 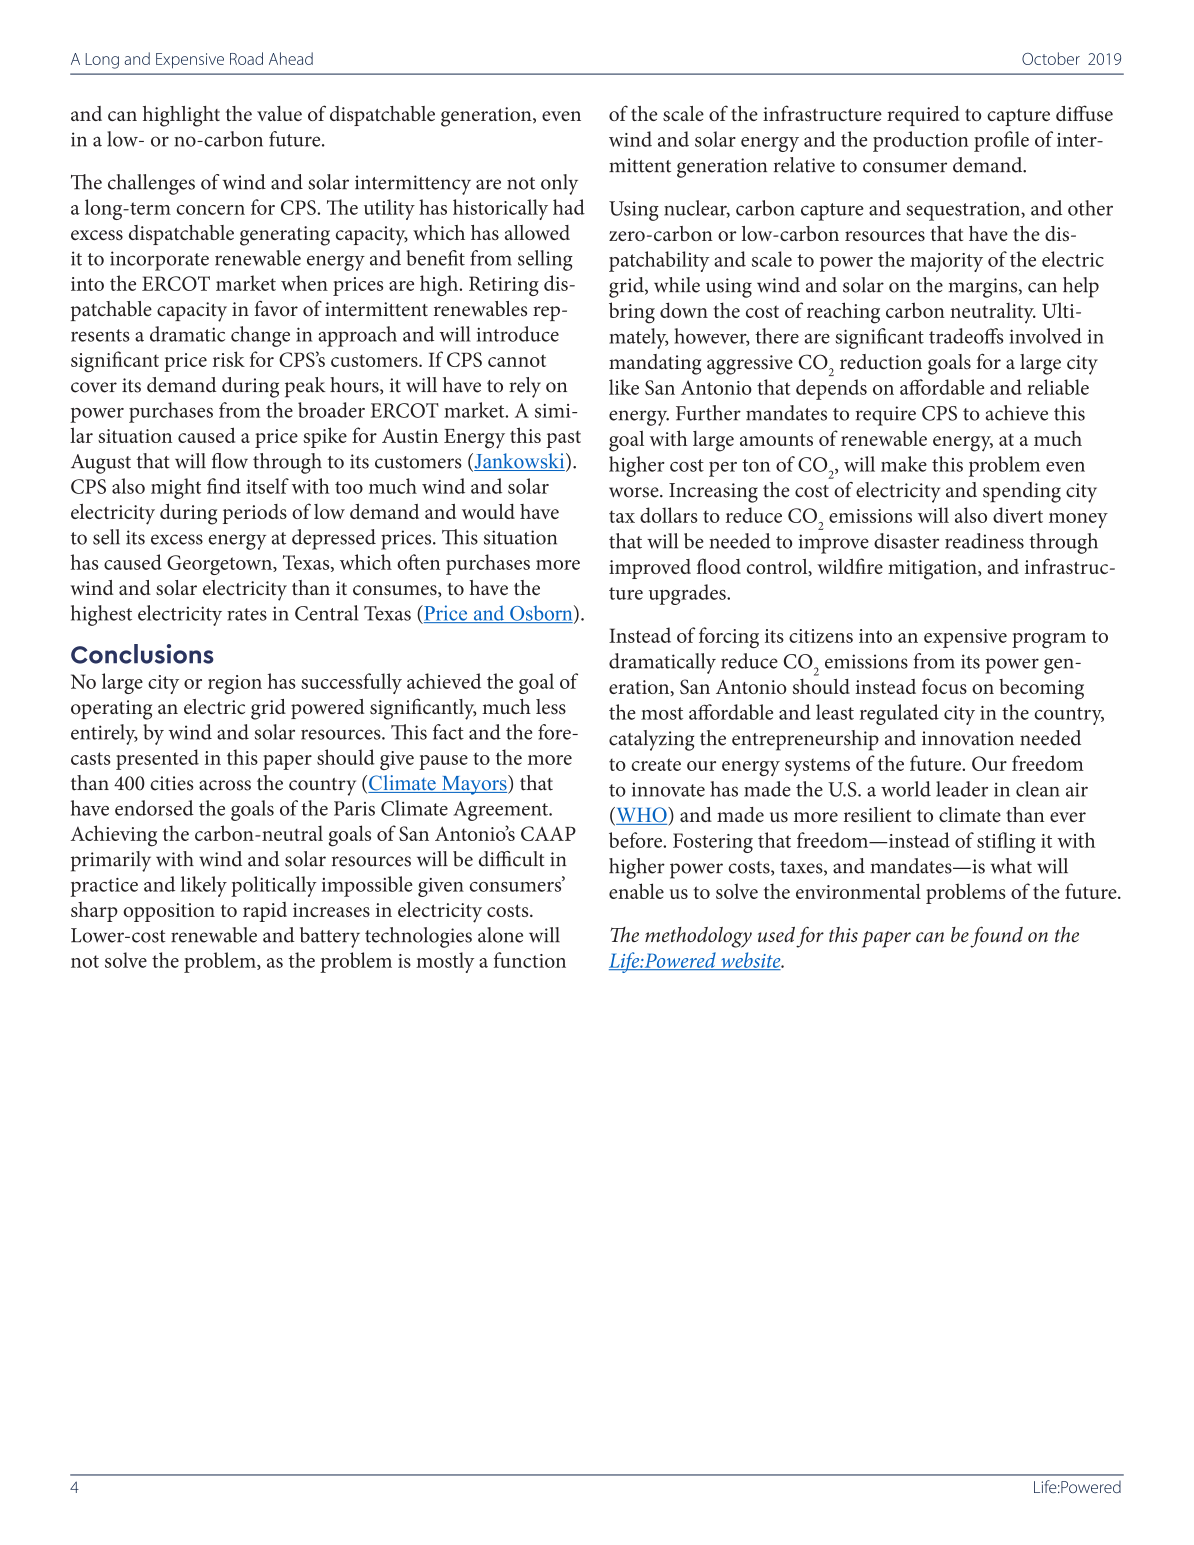 I want to click on bring, so click(x=632, y=313).
